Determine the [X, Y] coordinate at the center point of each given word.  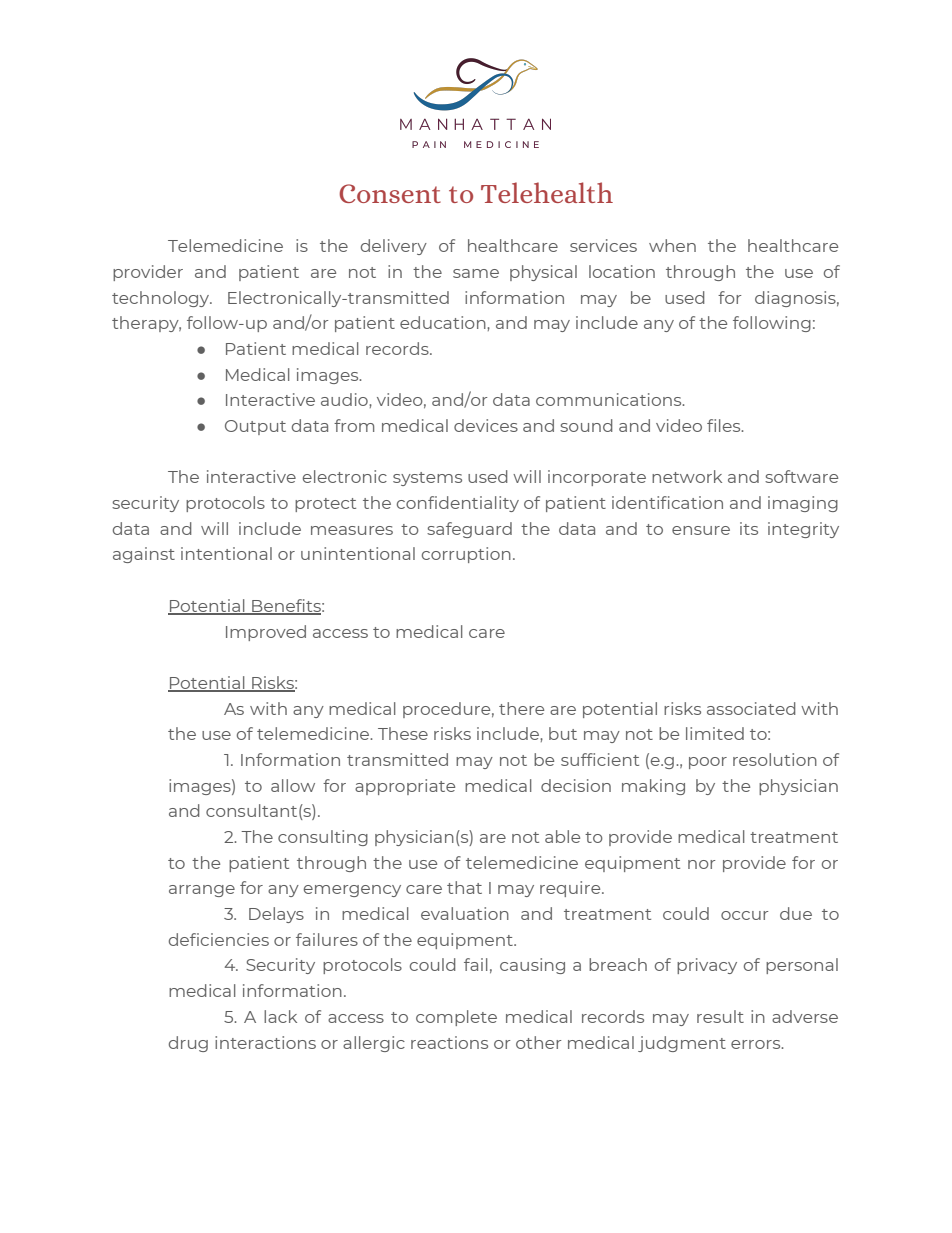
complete [456, 1018]
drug [188, 1044]
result [720, 1016]
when [672, 245]
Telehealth [547, 192]
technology [162, 299]
